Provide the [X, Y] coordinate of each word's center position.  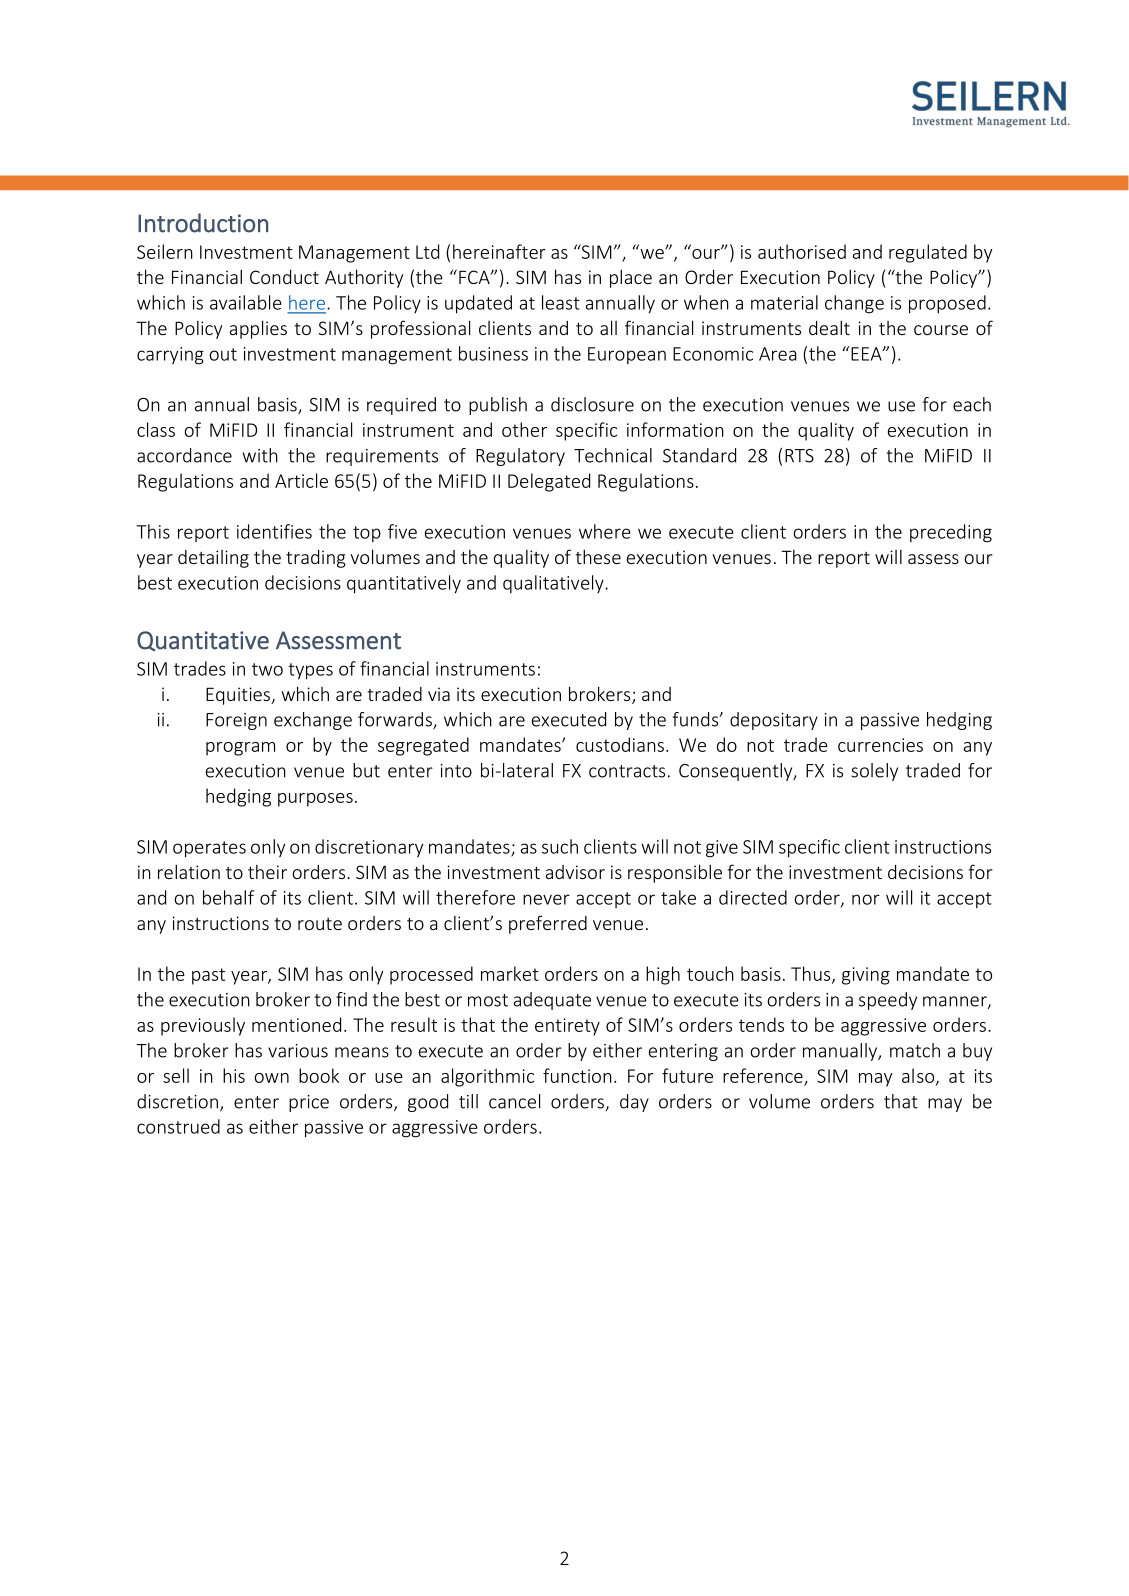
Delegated [549, 482]
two [267, 669]
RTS [799, 456]
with [260, 455]
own [271, 1078]
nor [866, 899]
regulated [928, 253]
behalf [228, 897]
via [439, 694]
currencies [880, 745]
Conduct [284, 277]
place [631, 278]
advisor [575, 872]
